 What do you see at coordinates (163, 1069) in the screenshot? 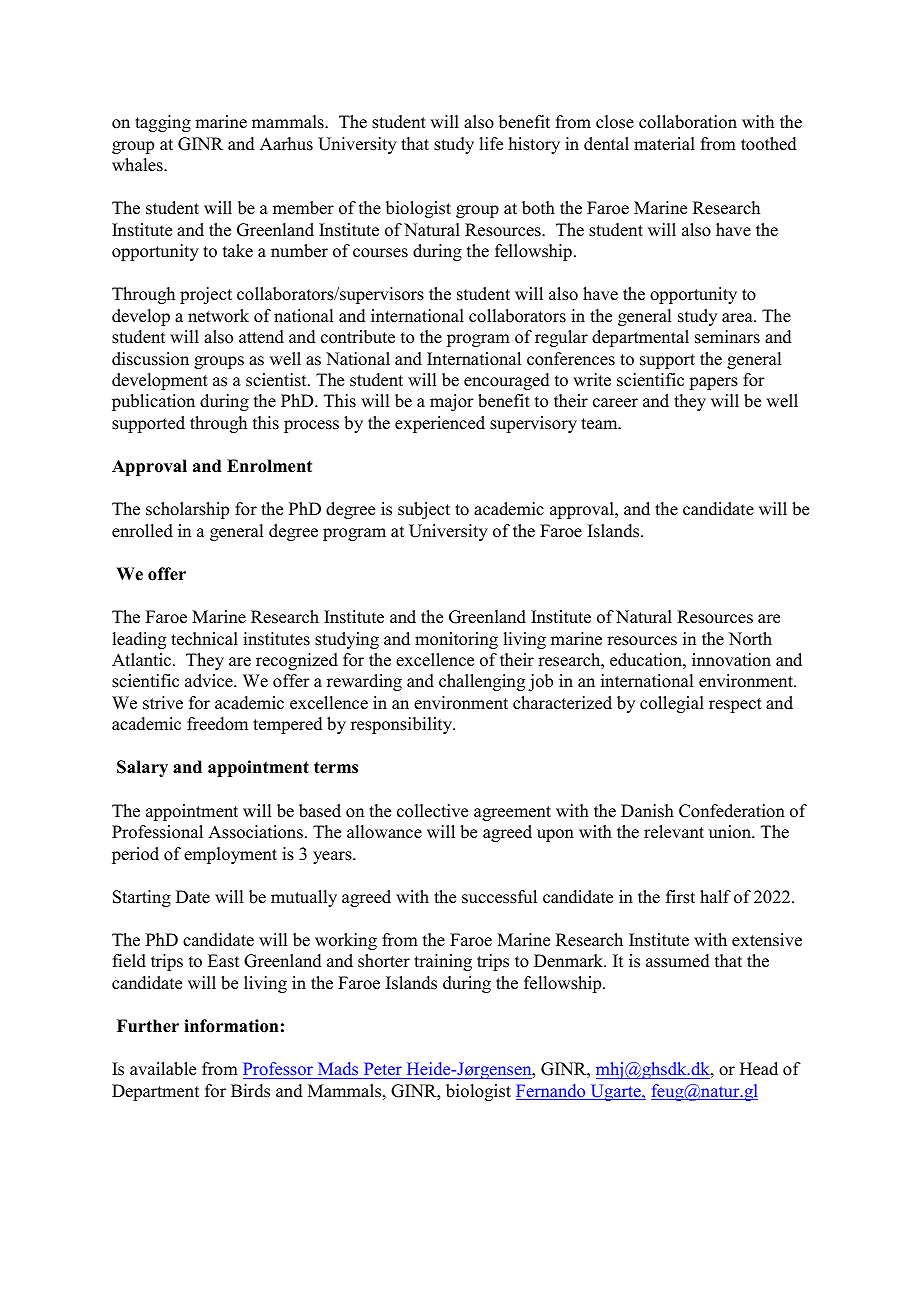
I see `available` at bounding box center [163, 1069].
